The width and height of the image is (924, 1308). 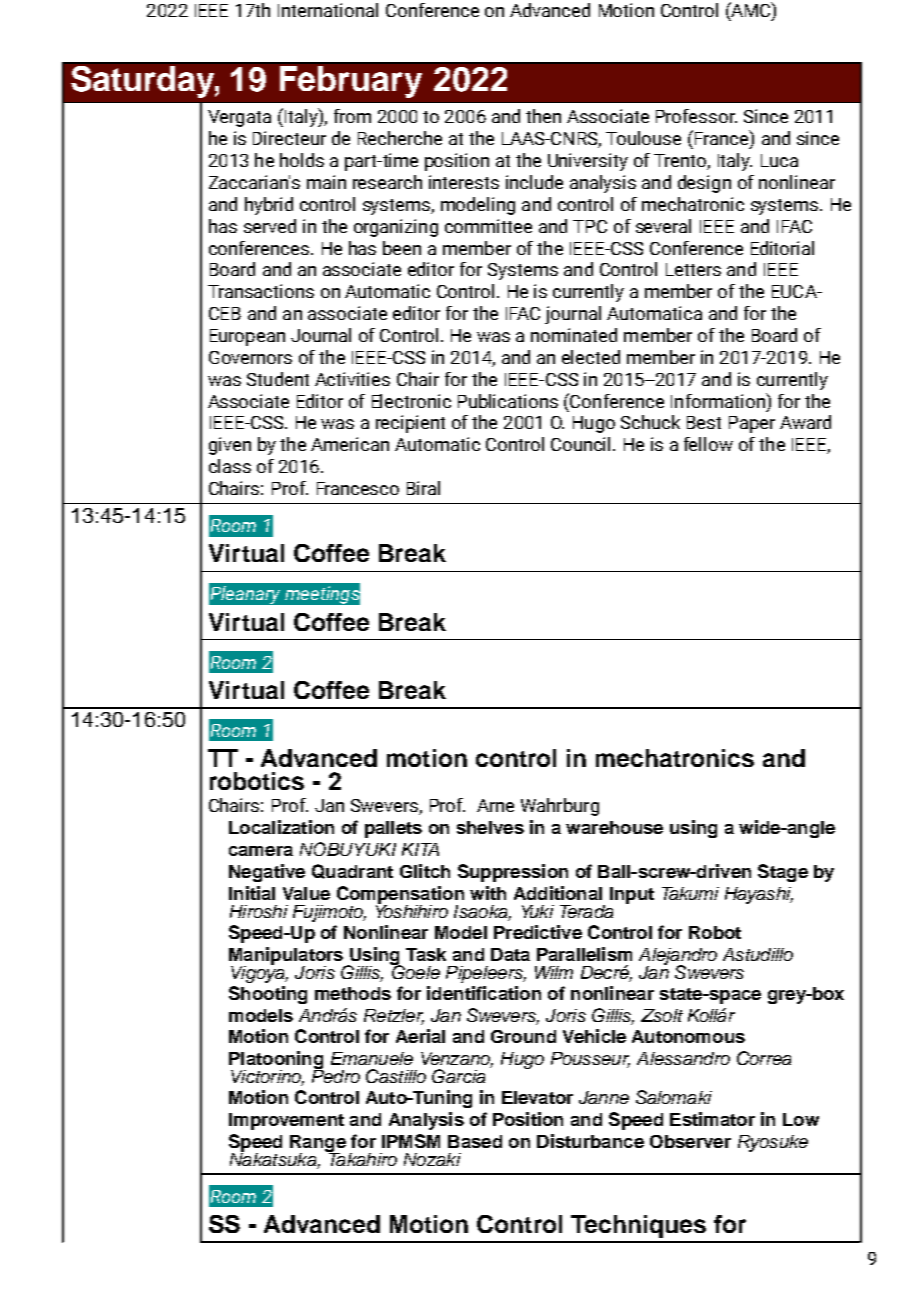 What do you see at coordinates (230, 466) in the image?
I see `class` at bounding box center [230, 466].
